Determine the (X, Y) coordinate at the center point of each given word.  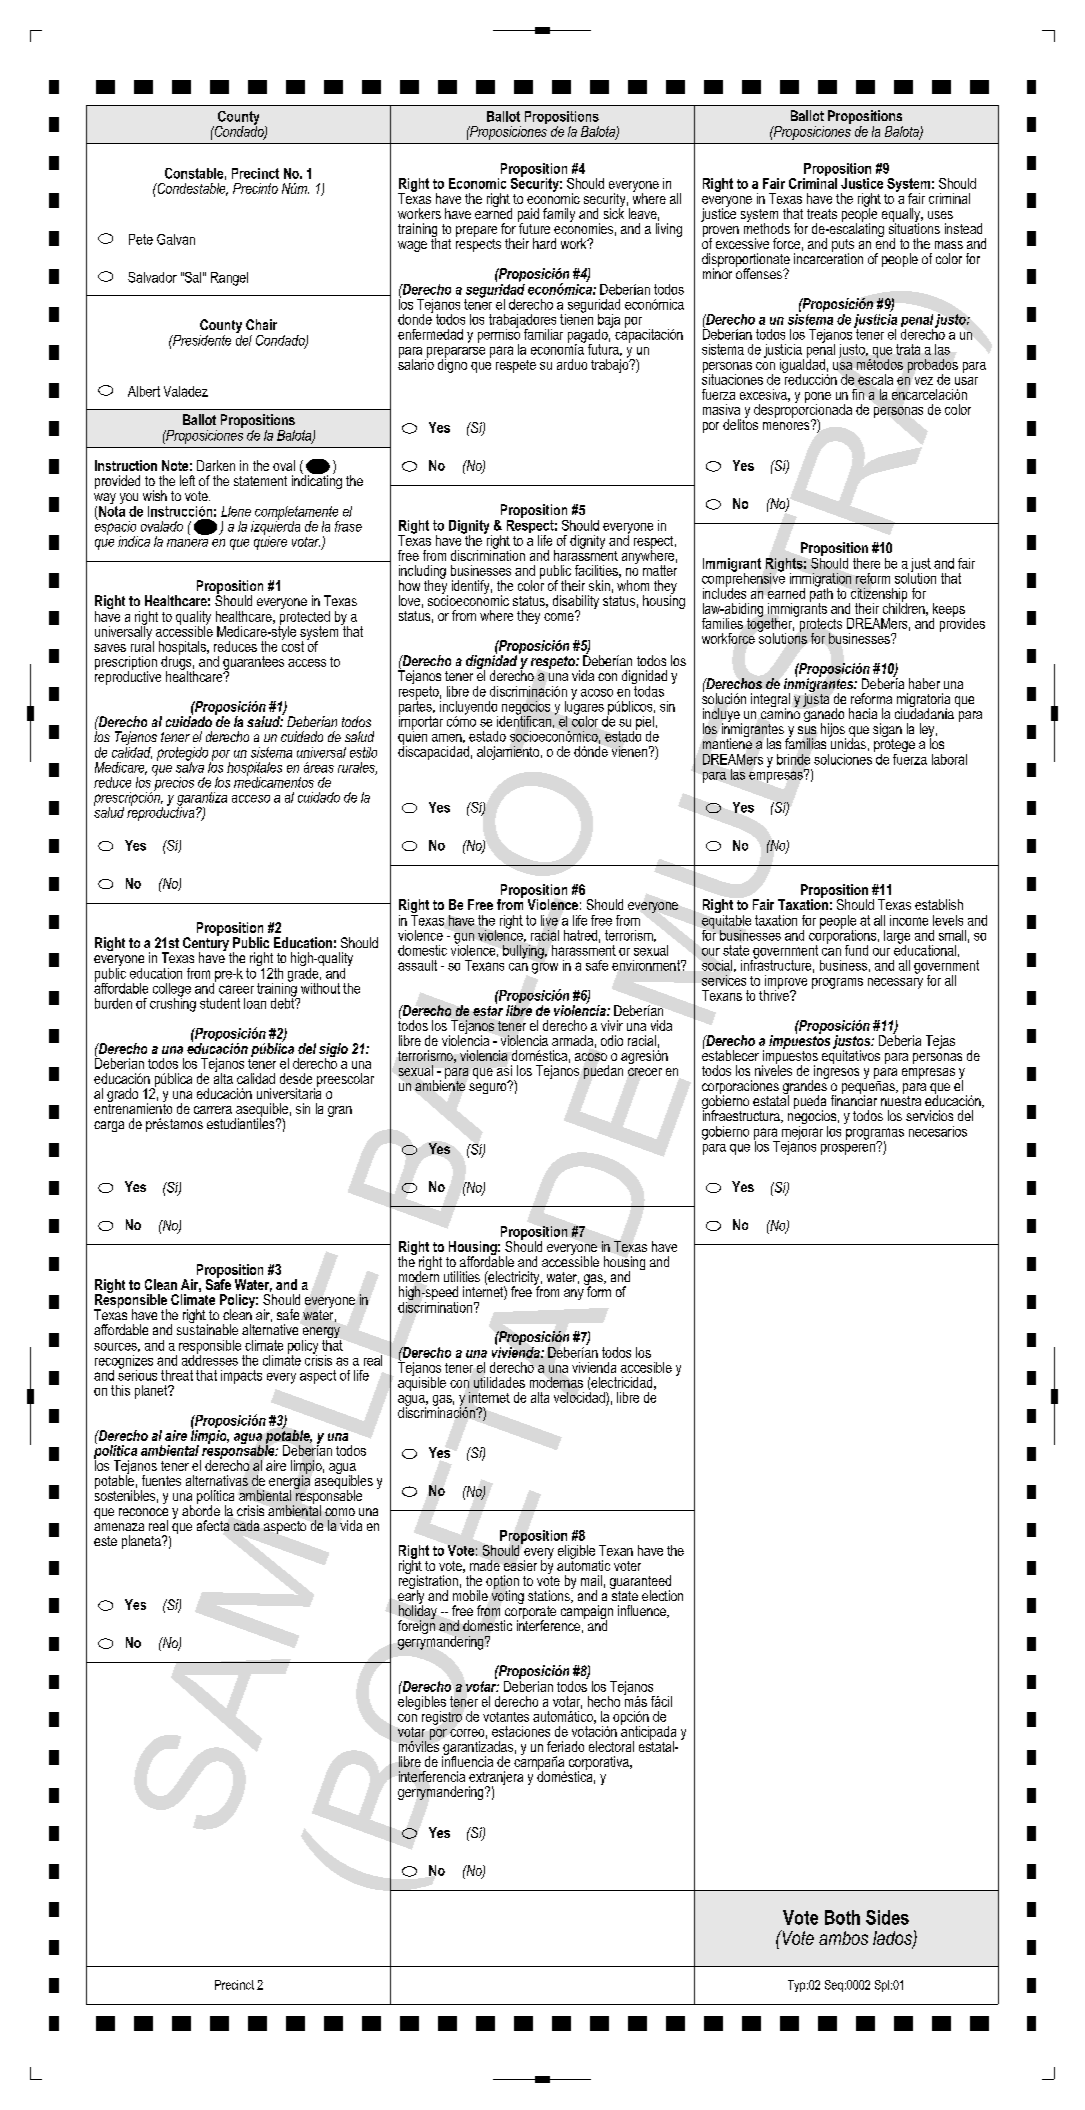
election (662, 1595)
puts (843, 247)
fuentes (161, 1480)
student (220, 1003)
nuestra (901, 1099)
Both (842, 1917)
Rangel (229, 279)
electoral (611, 1746)
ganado (823, 715)
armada (572, 1040)
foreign (416, 1626)
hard (544, 243)
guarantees (253, 664)
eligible (576, 1552)
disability (576, 603)
